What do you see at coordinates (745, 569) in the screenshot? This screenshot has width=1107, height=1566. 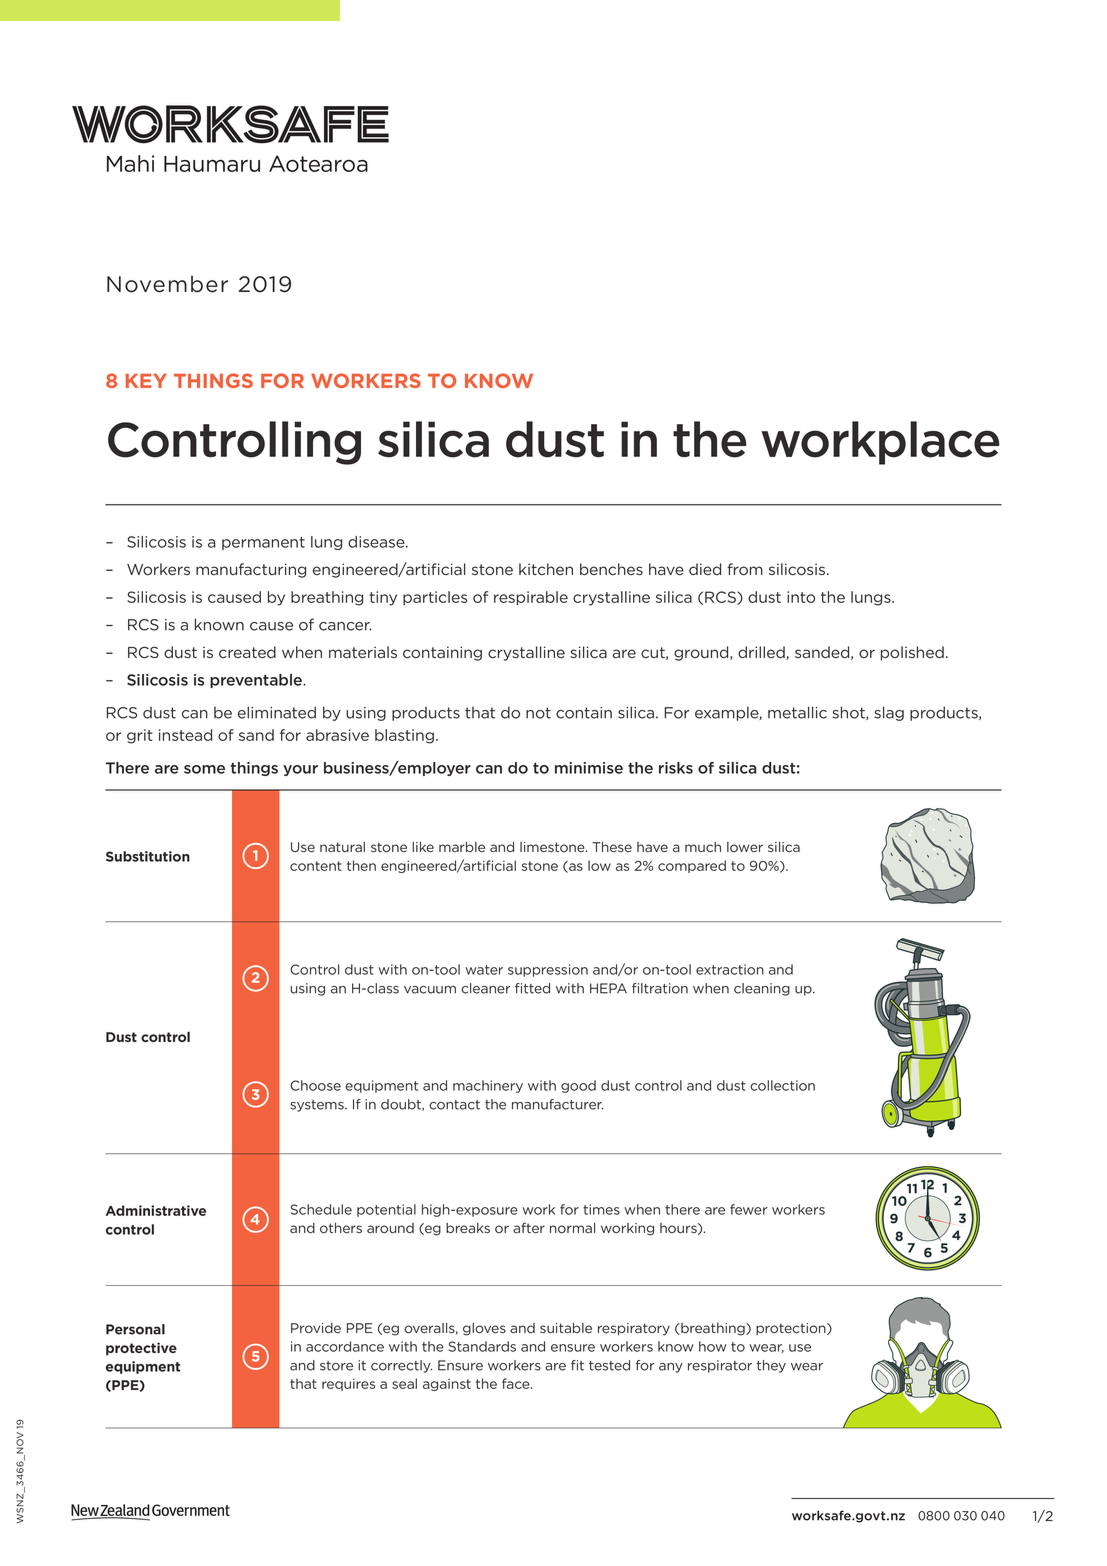 I see `from` at bounding box center [745, 569].
